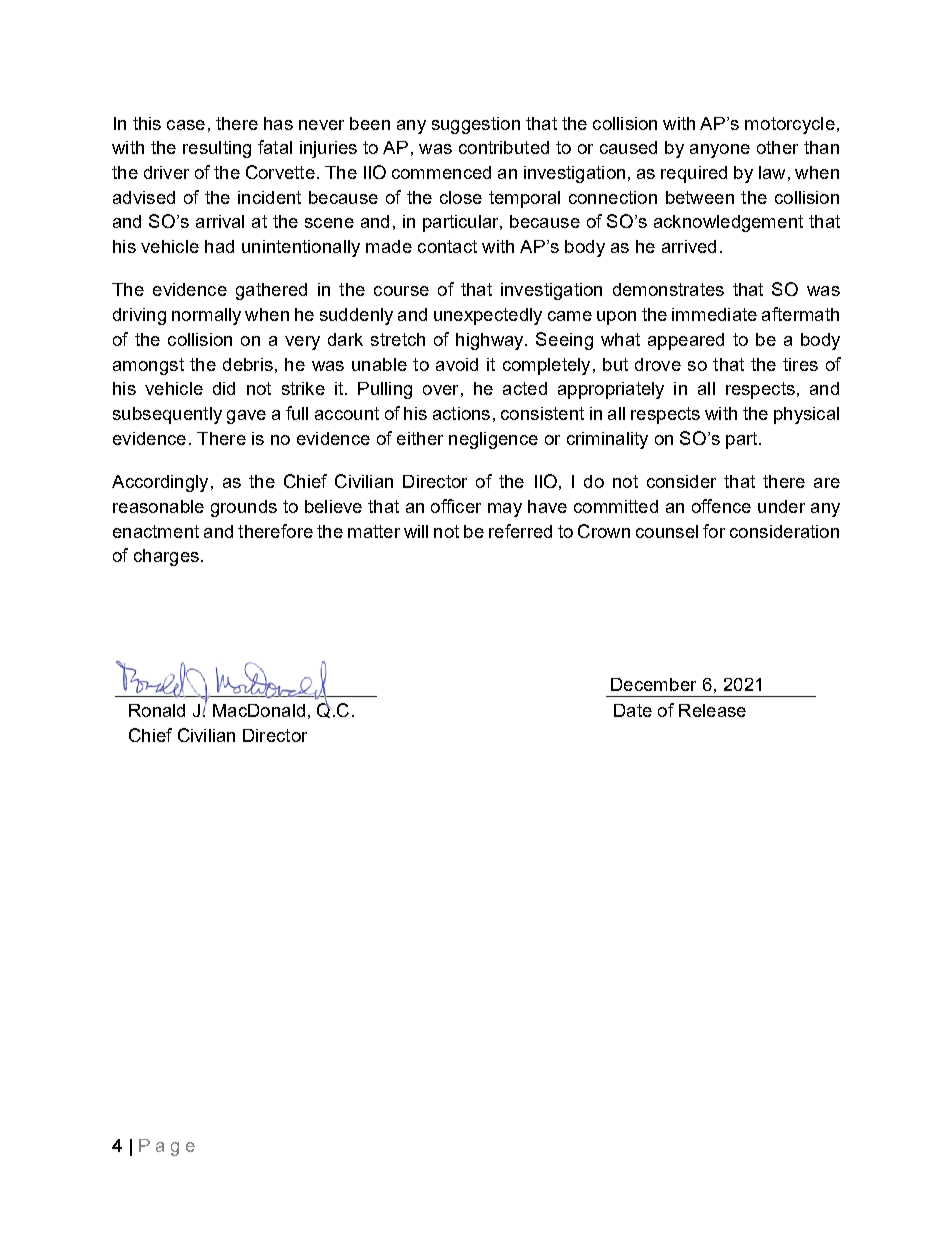 This screenshot has height=1233, width=952. I want to click on referred, so click(520, 531).
